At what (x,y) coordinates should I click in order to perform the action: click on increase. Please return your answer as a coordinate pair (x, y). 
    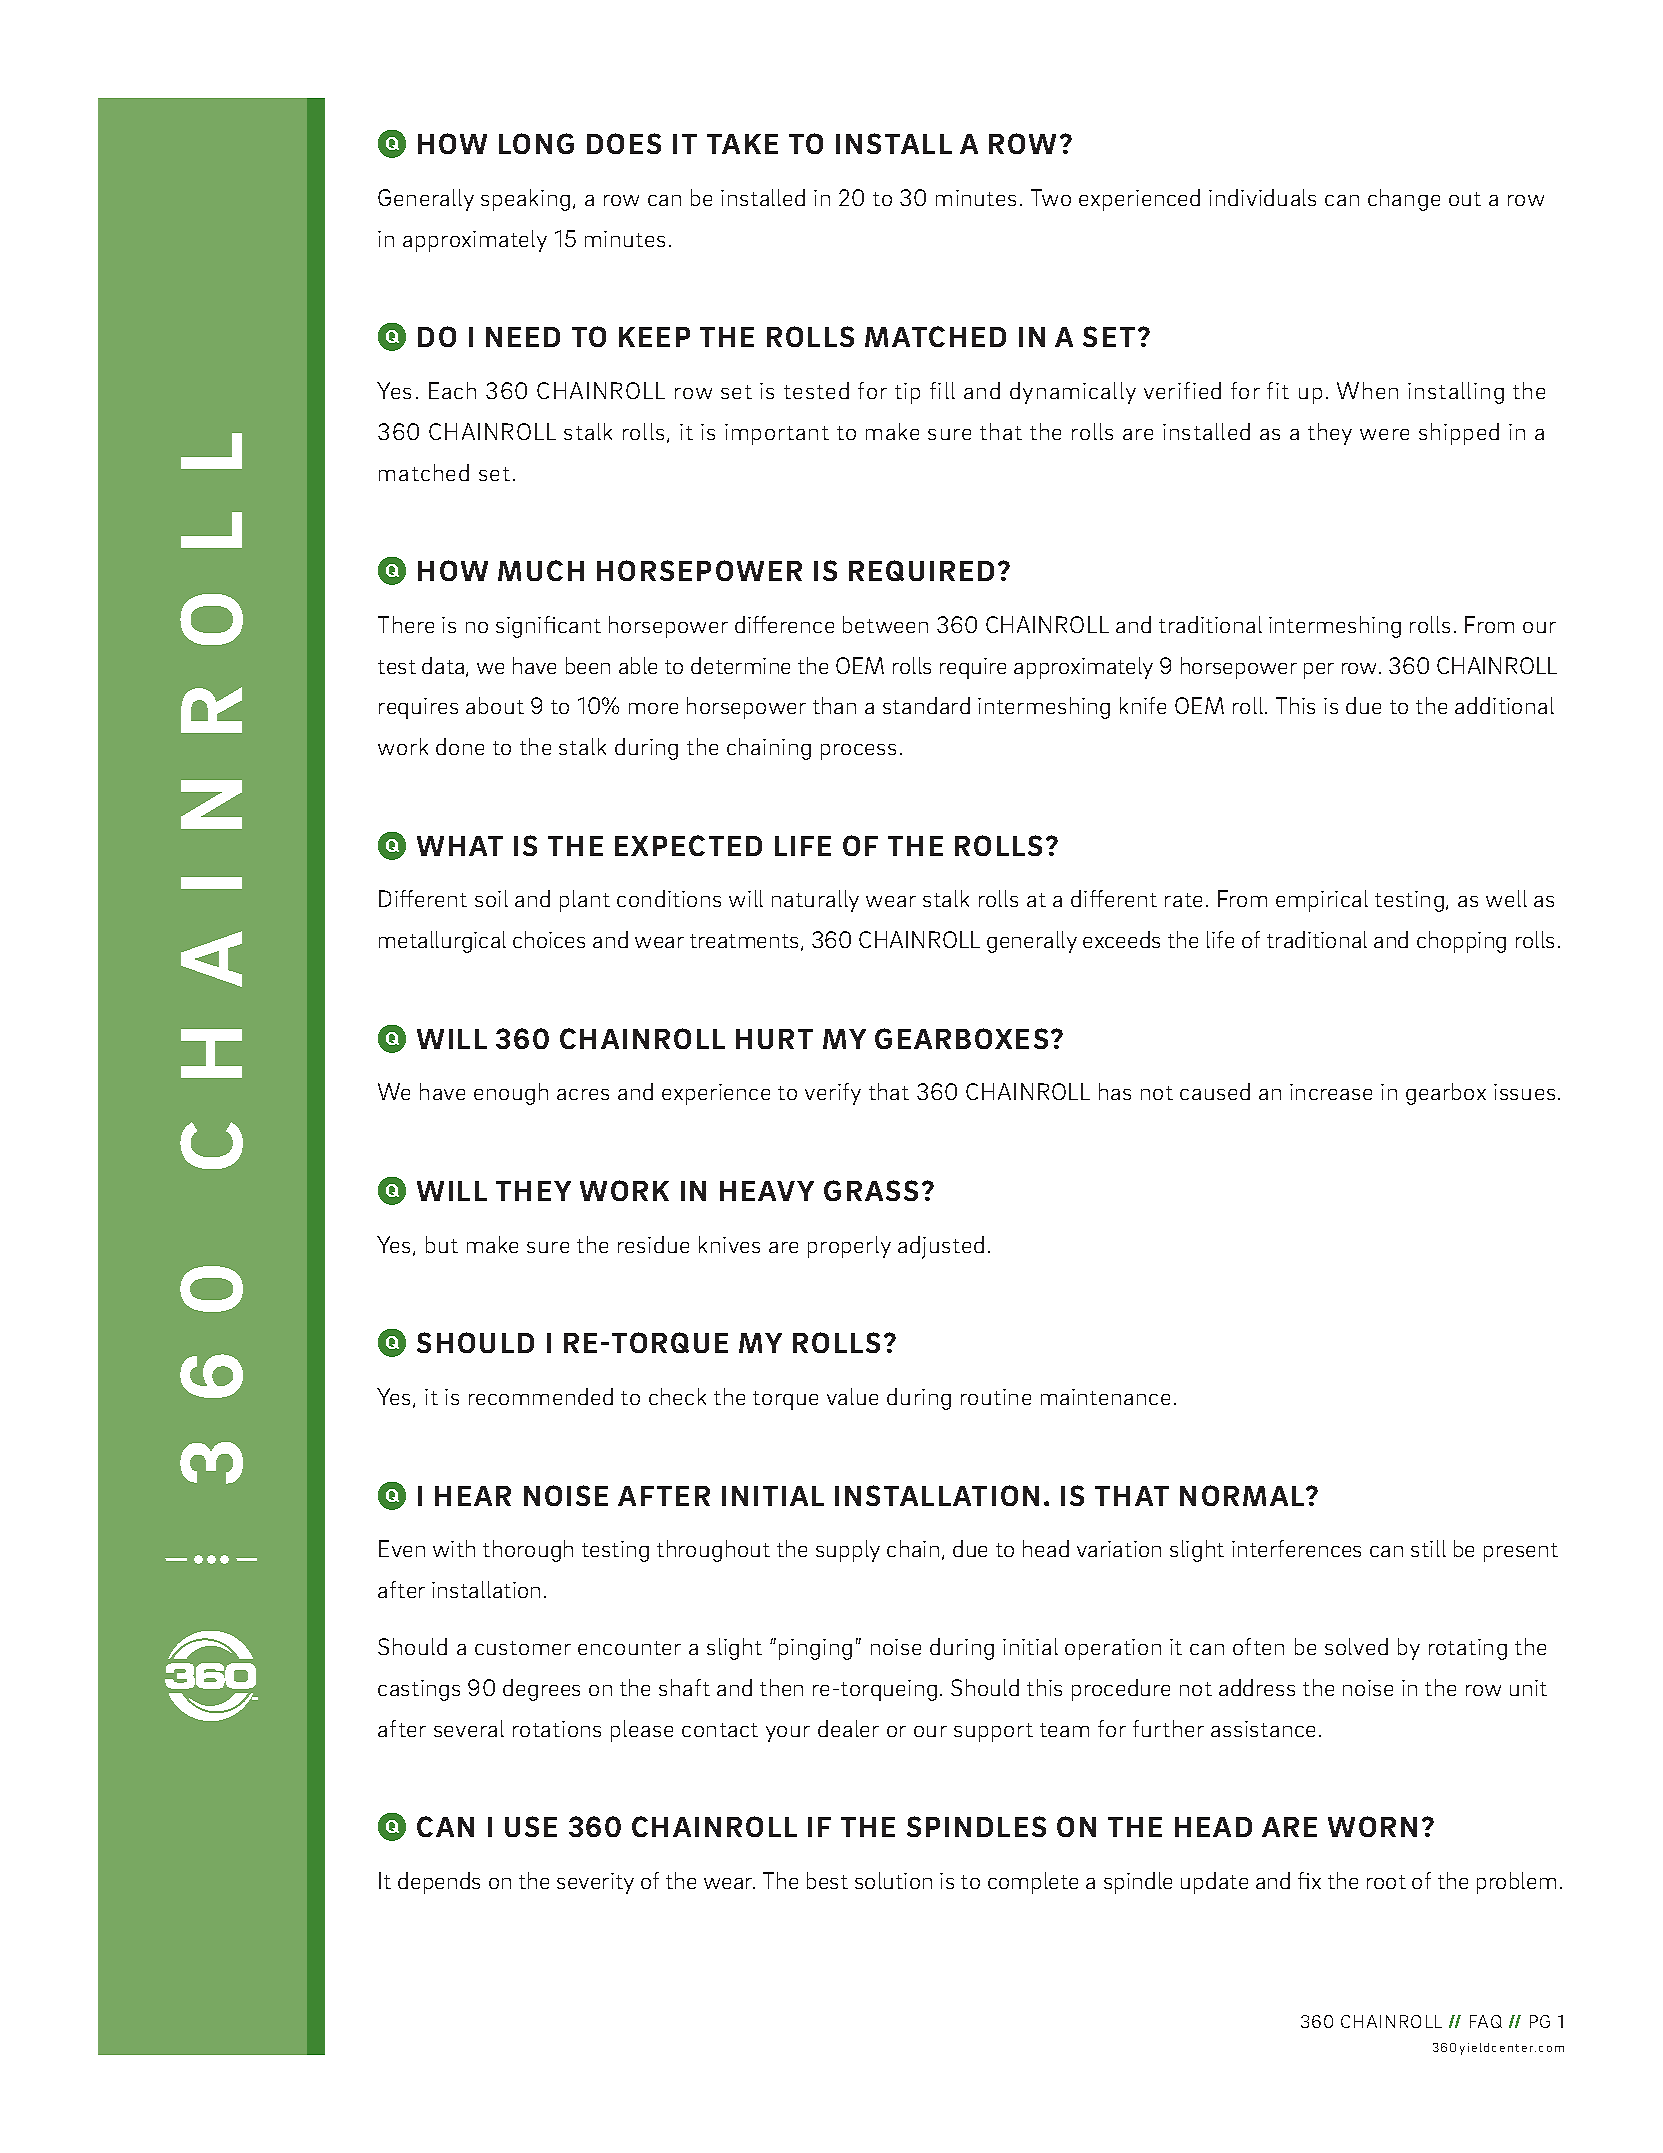
    Looking at the image, I should click on (1331, 1092).
